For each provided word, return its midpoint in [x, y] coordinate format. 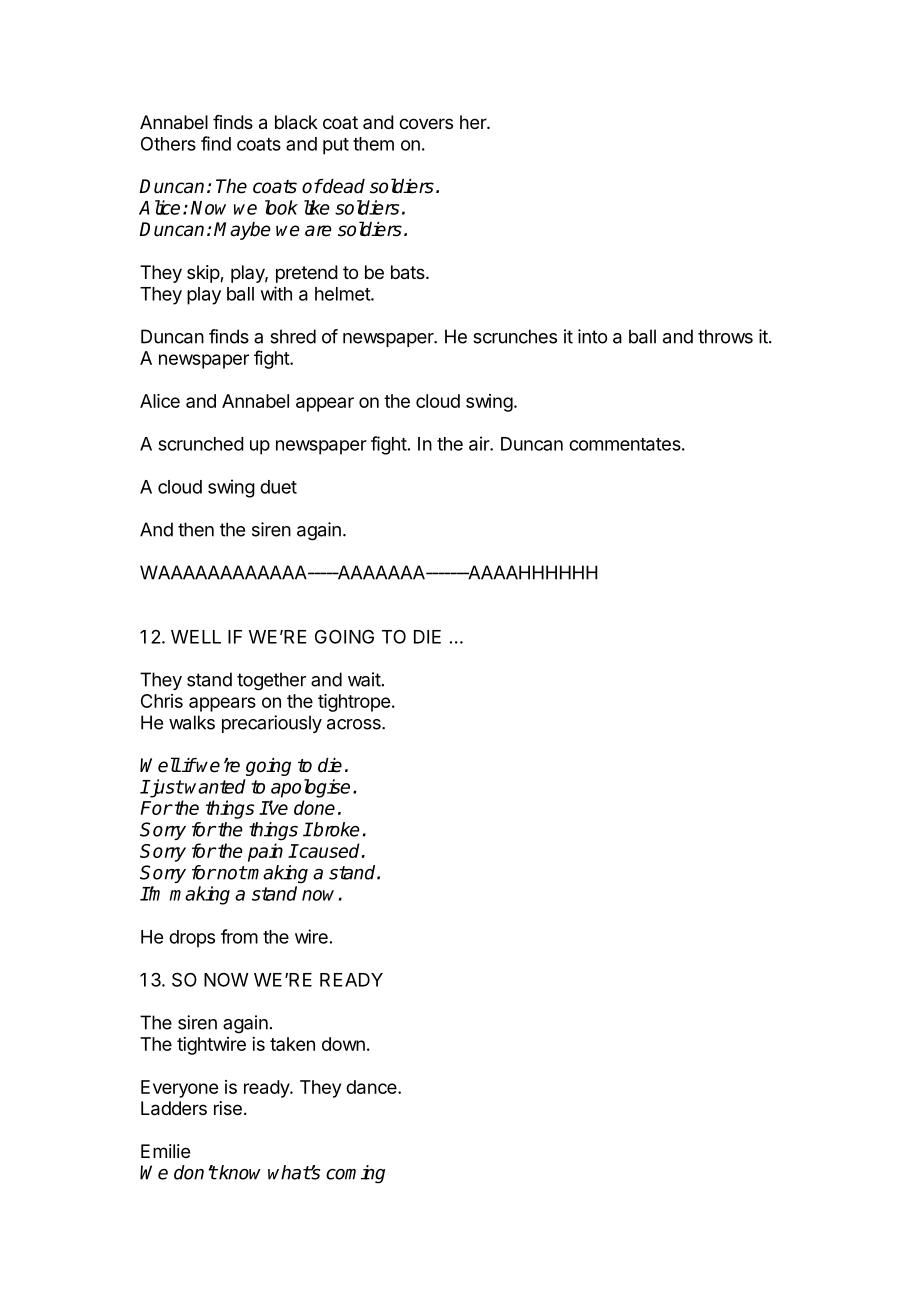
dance [372, 1087]
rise [228, 1108]
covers [426, 123]
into [592, 336]
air [480, 443]
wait [364, 679]
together [271, 681]
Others [168, 144]
